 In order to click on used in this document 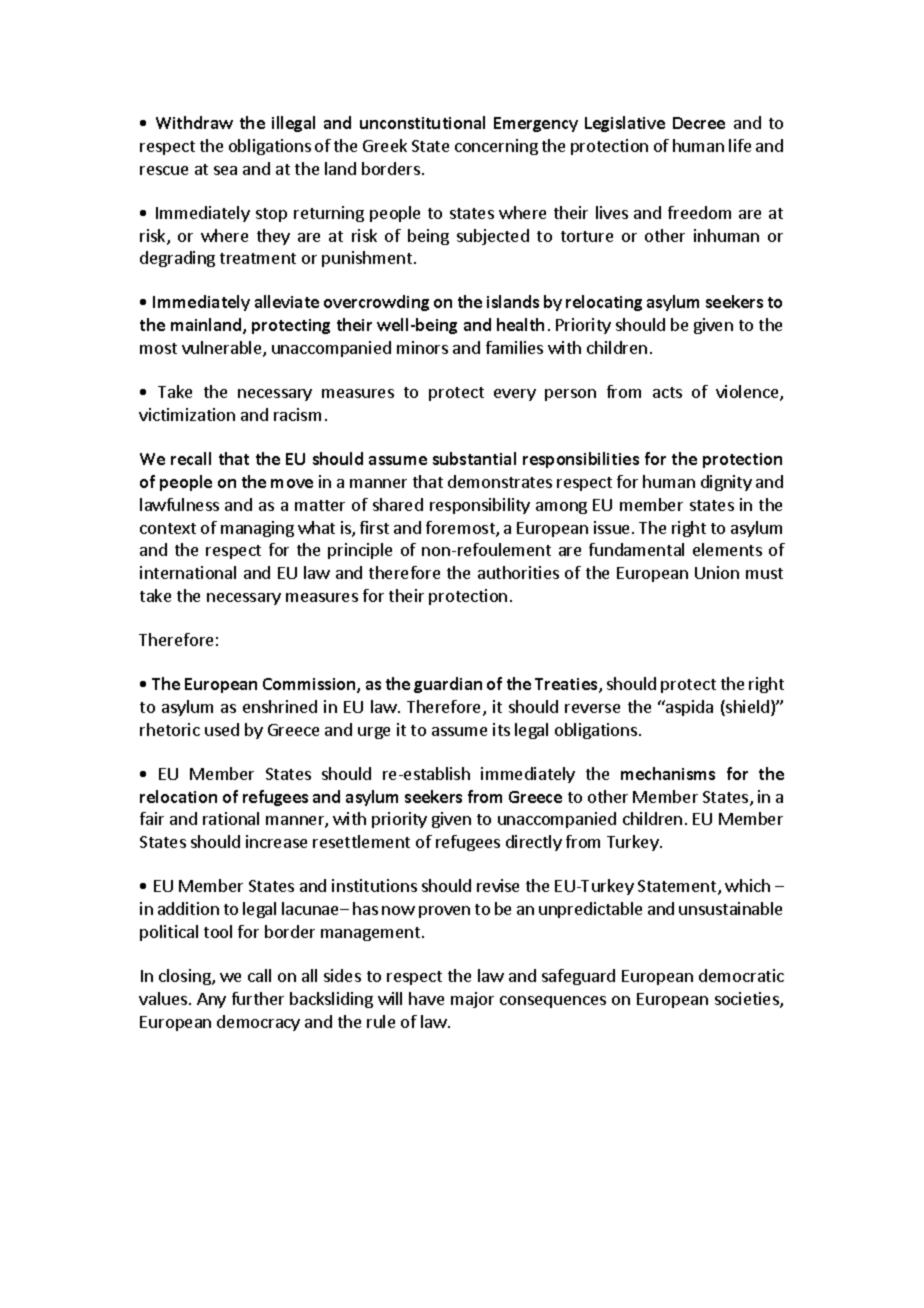, I will do `click(222, 729)`.
